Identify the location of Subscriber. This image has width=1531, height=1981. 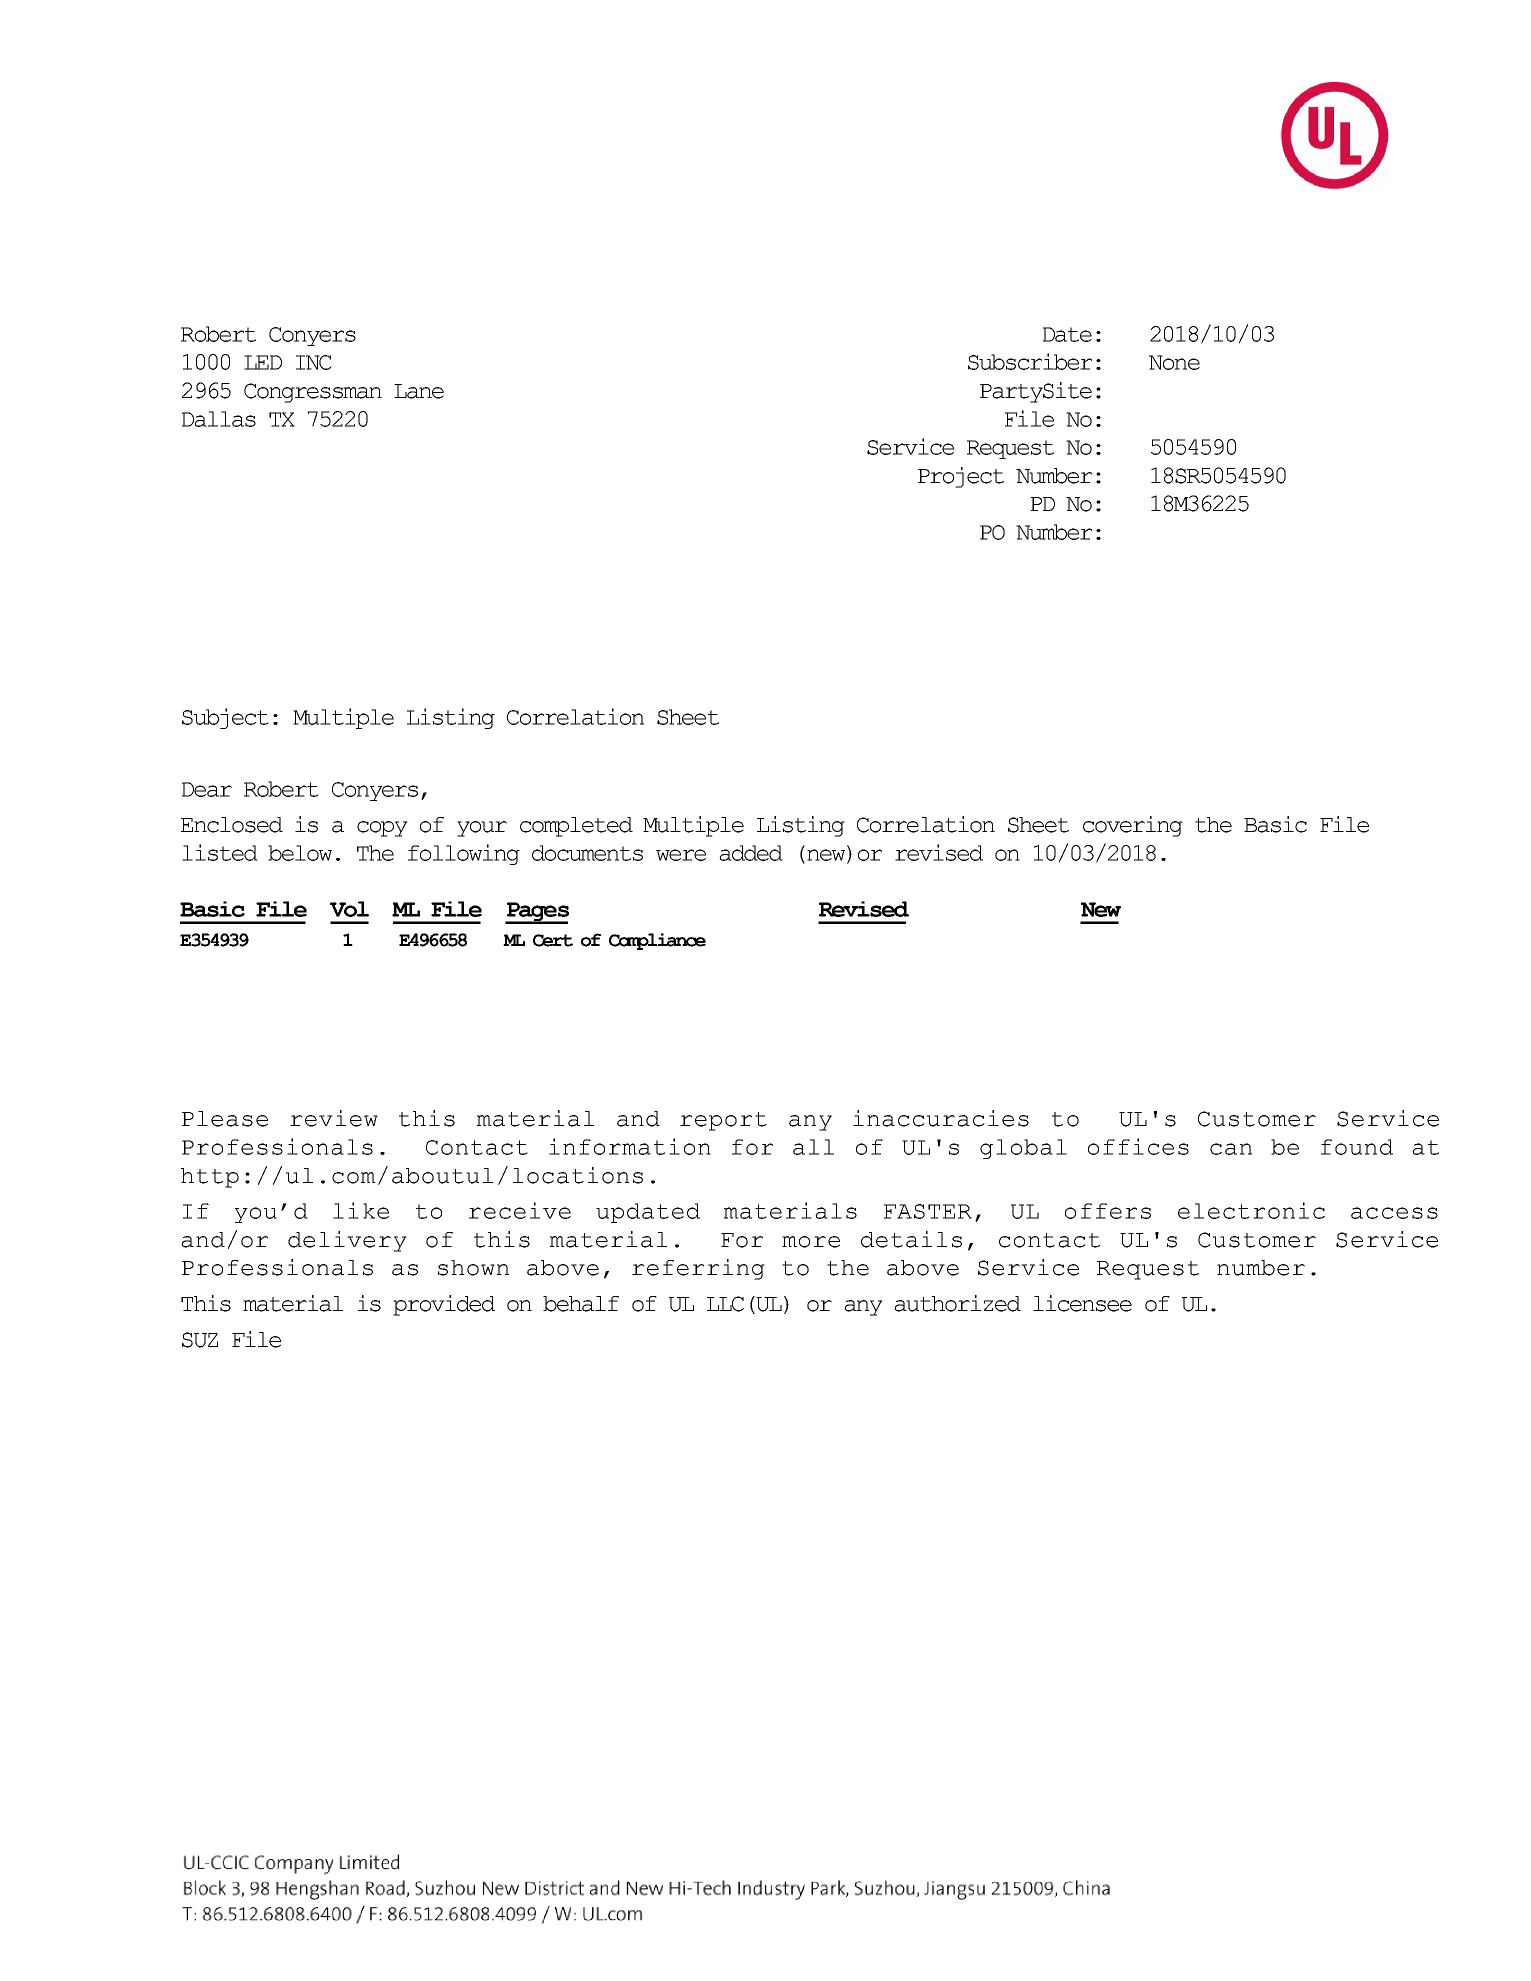
(1030, 361).
